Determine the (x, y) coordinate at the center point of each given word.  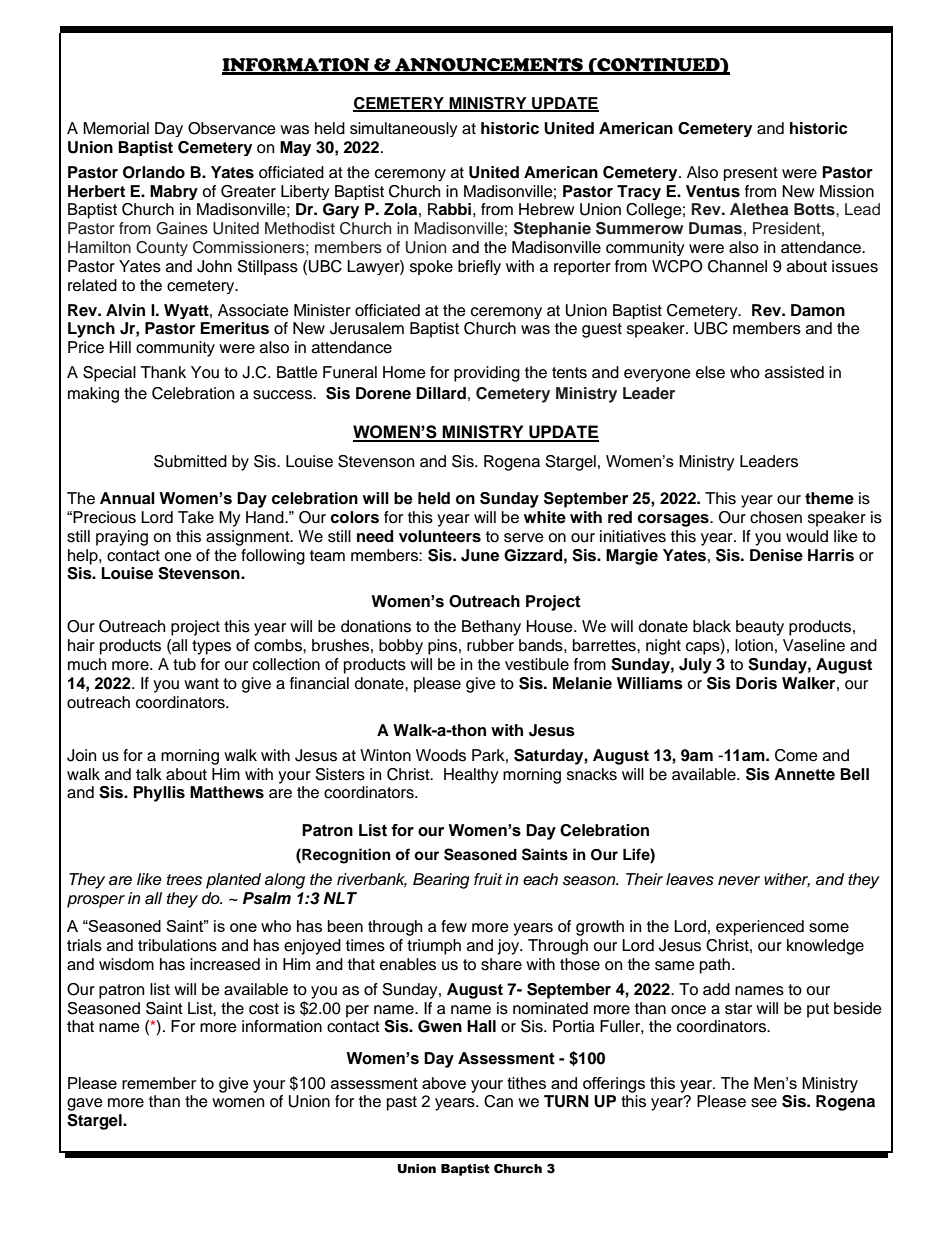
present (751, 174)
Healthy (471, 776)
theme (829, 498)
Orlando (154, 172)
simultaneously (404, 129)
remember (159, 1083)
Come (796, 755)
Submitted (190, 461)
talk (149, 774)
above (444, 1083)
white (545, 517)
